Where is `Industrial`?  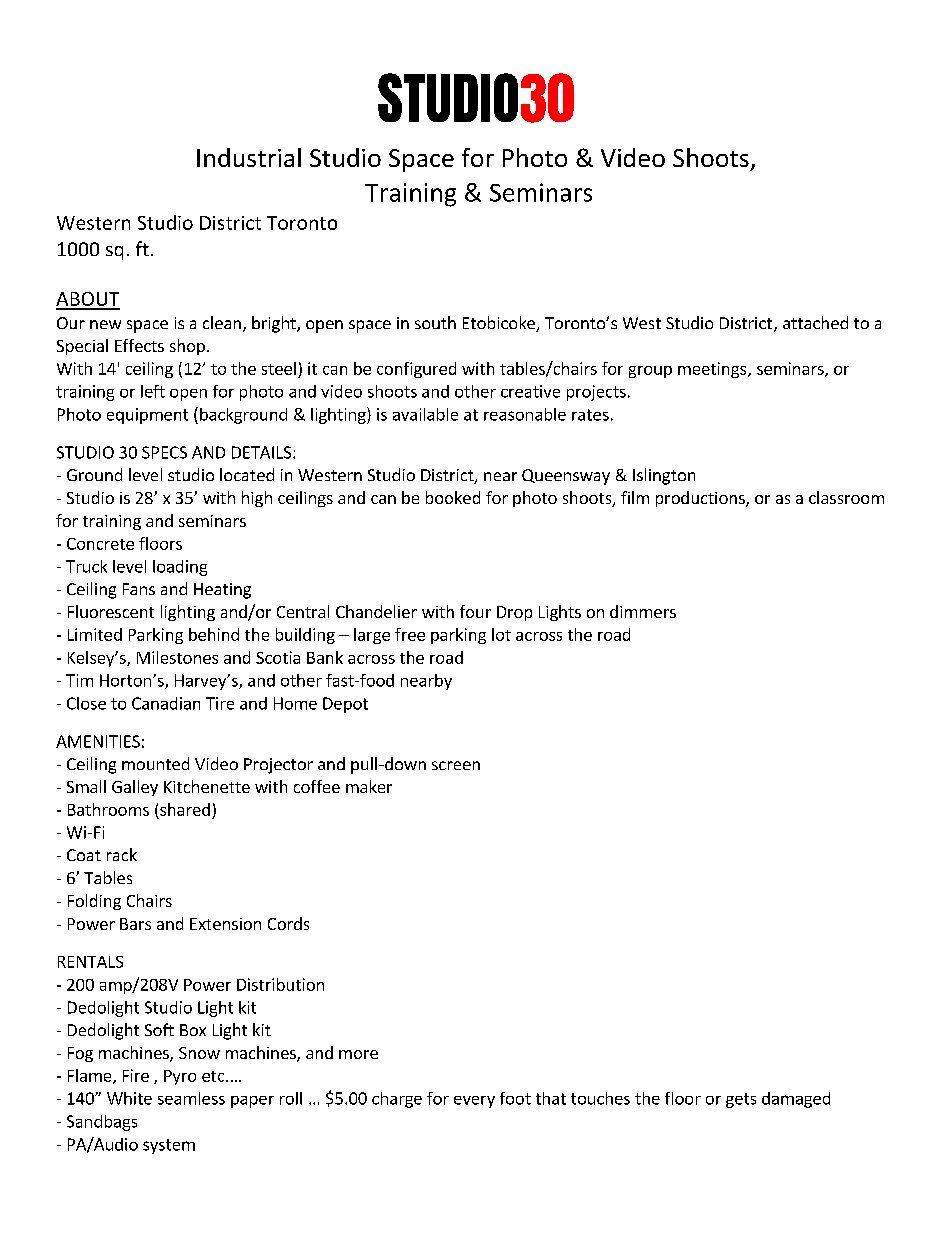 Industrial is located at coordinates (249, 157).
